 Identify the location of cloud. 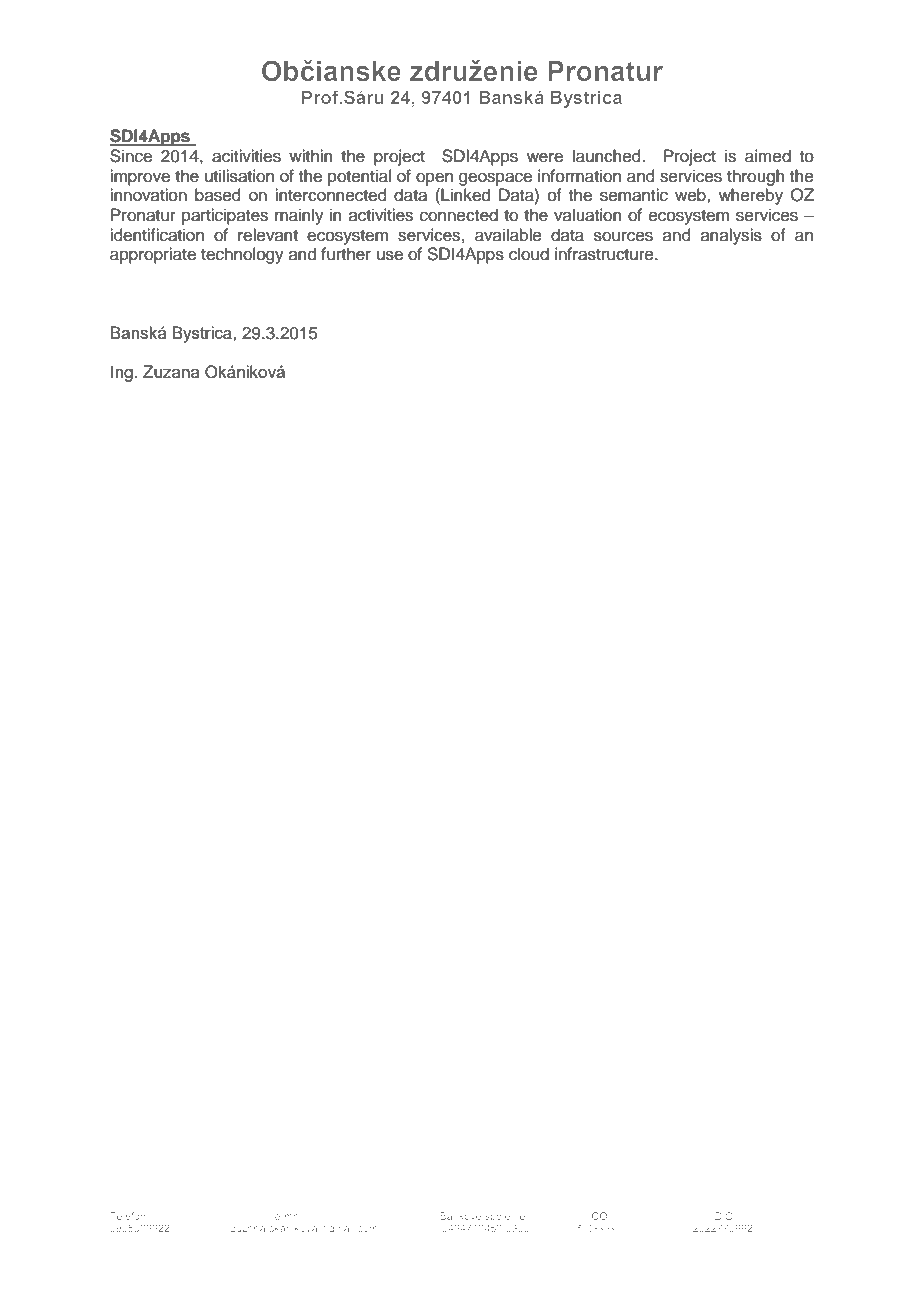
(529, 254).
